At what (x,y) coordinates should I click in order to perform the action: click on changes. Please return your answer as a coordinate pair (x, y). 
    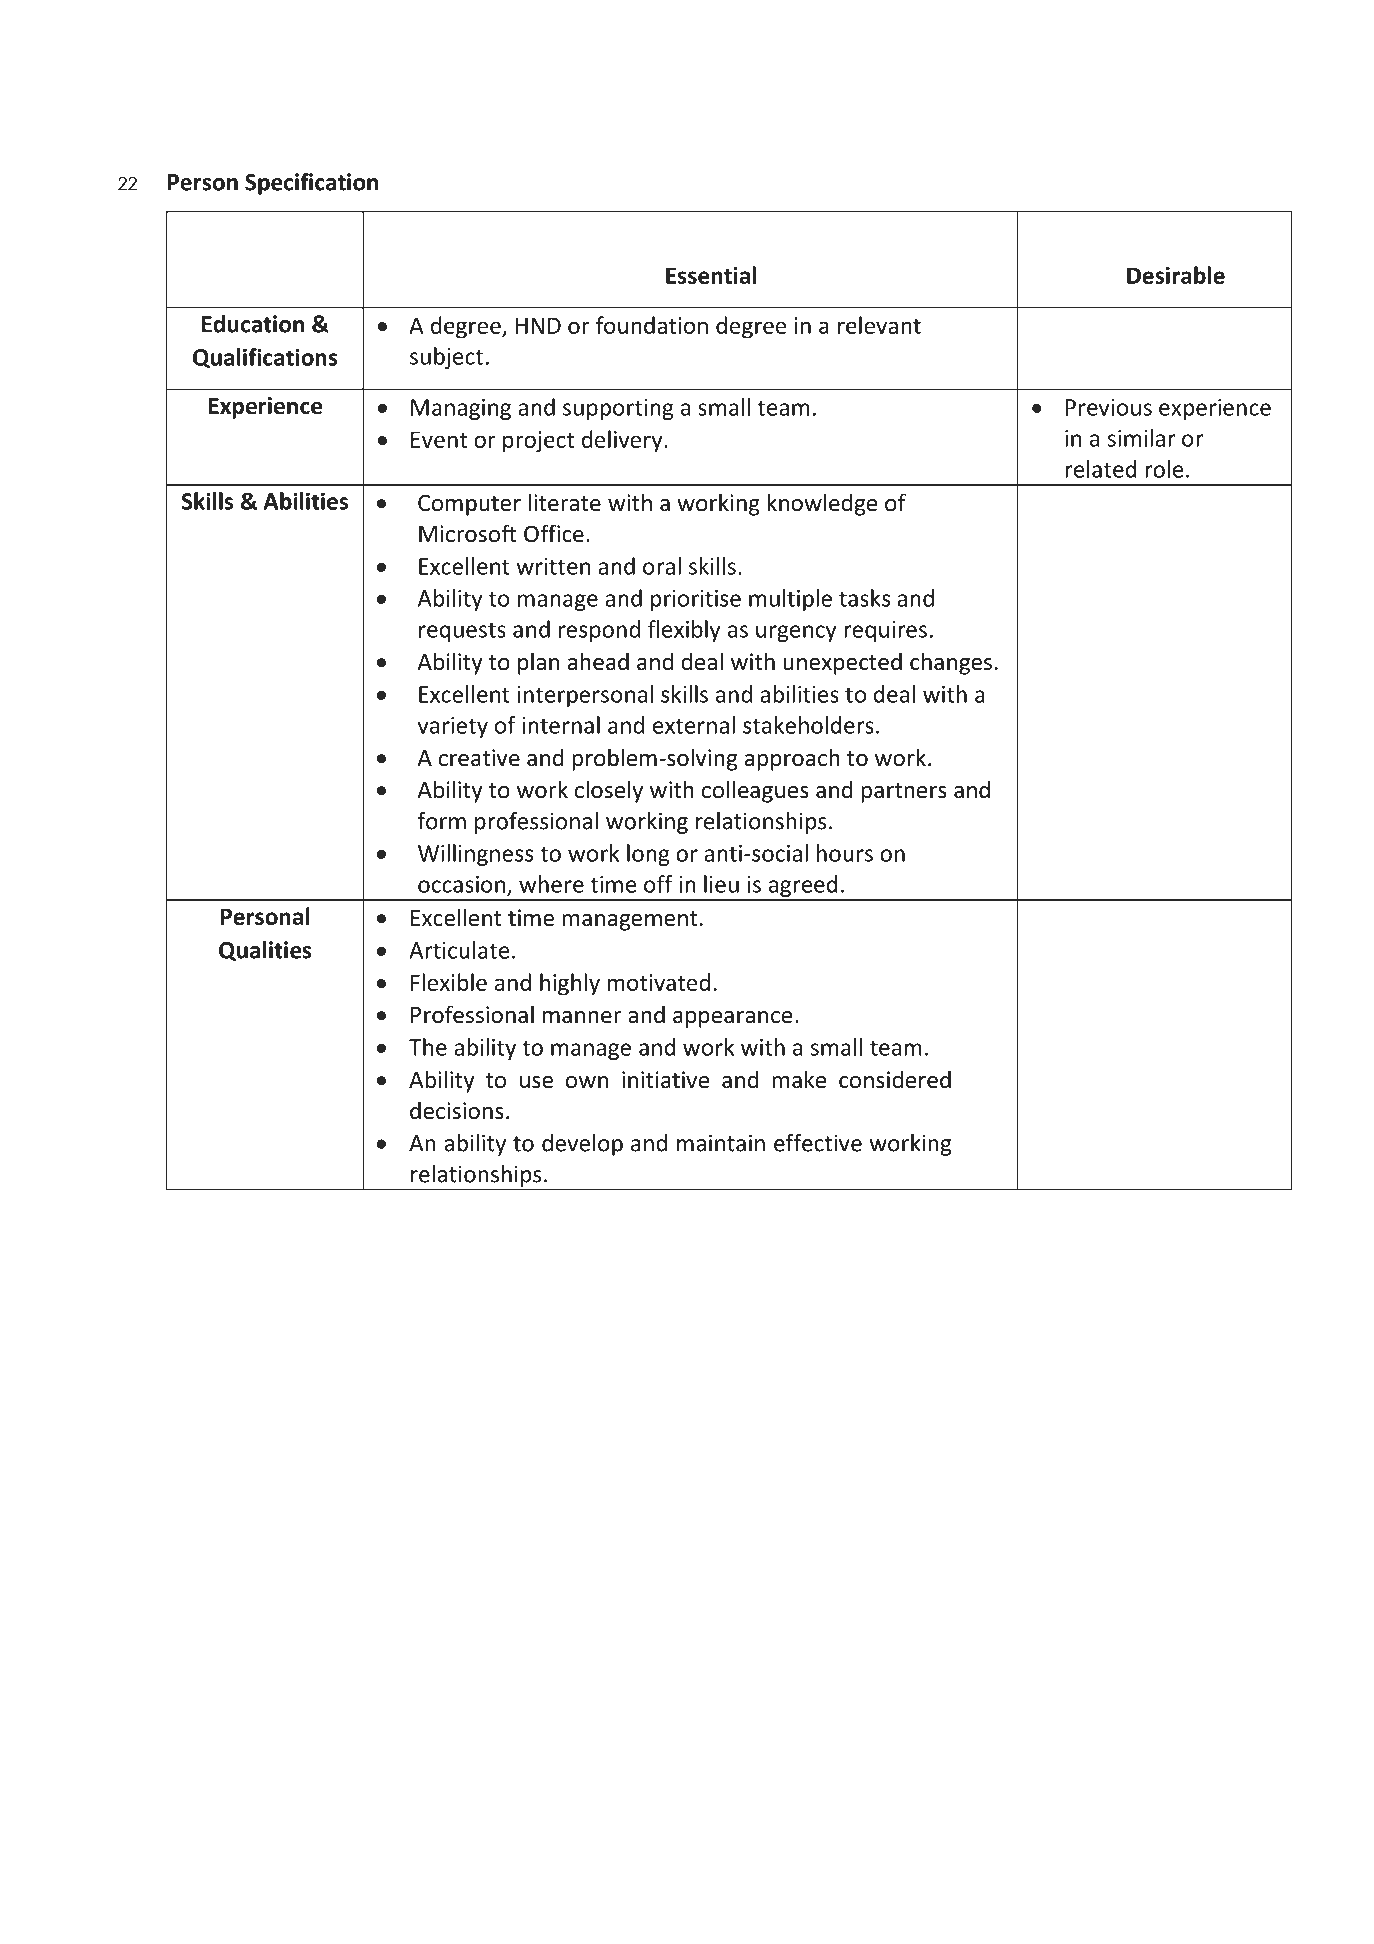
    Looking at the image, I should click on (951, 663).
